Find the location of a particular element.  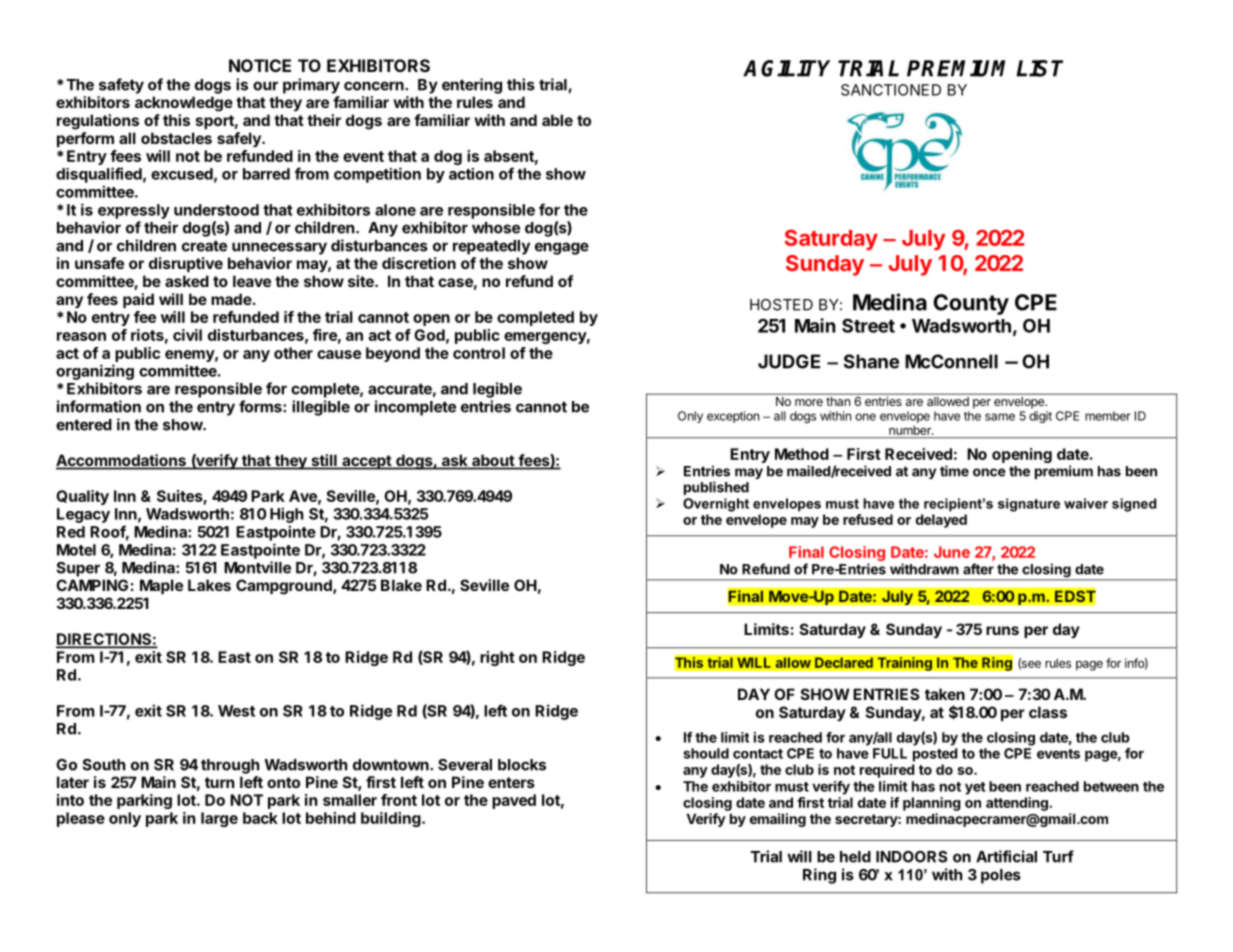

County is located at coordinates (971, 304).
